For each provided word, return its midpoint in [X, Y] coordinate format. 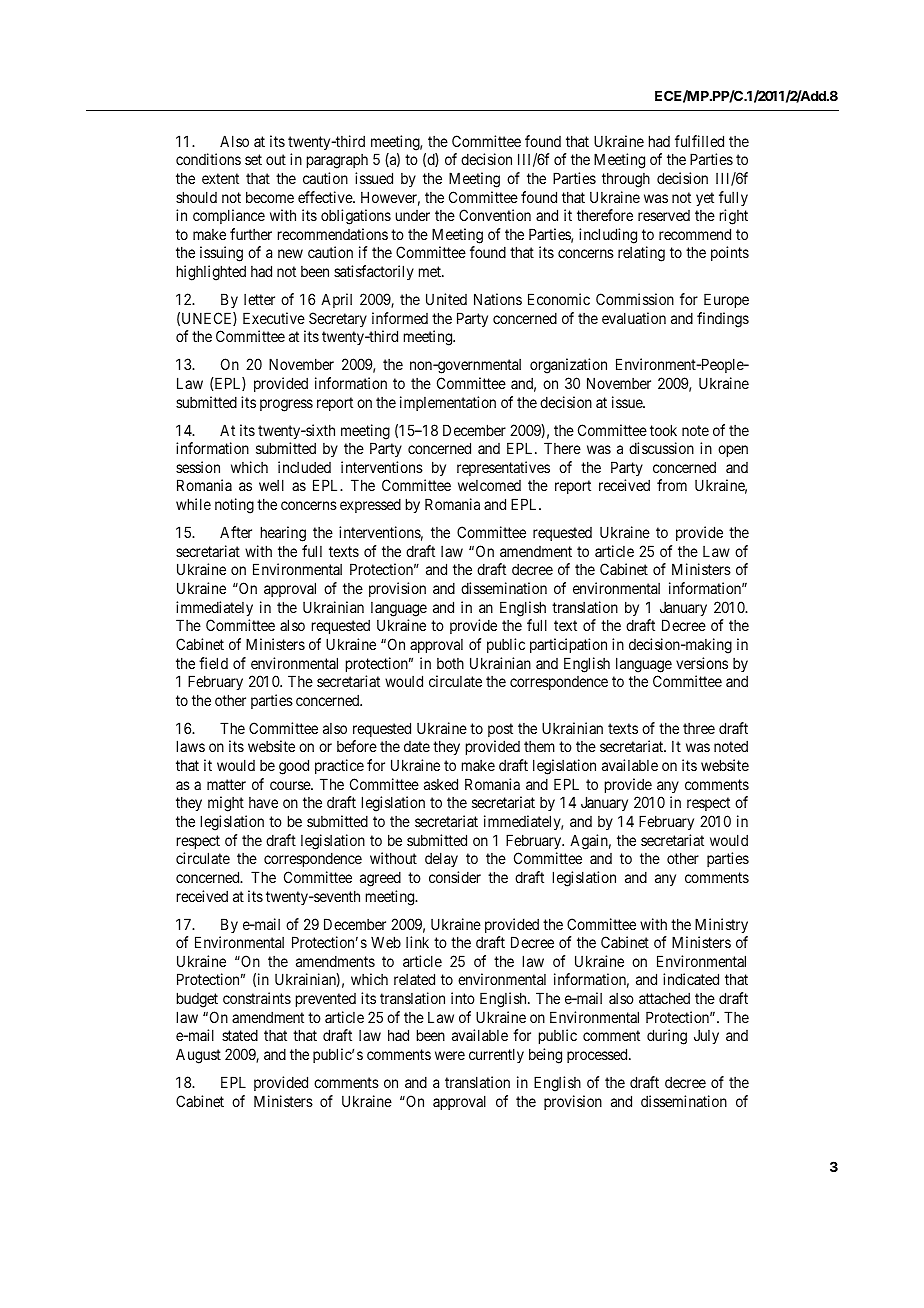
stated [240, 1035]
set [253, 159]
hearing [283, 534]
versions [702, 663]
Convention [495, 215]
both [450, 663]
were [450, 1055]
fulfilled [699, 141]
